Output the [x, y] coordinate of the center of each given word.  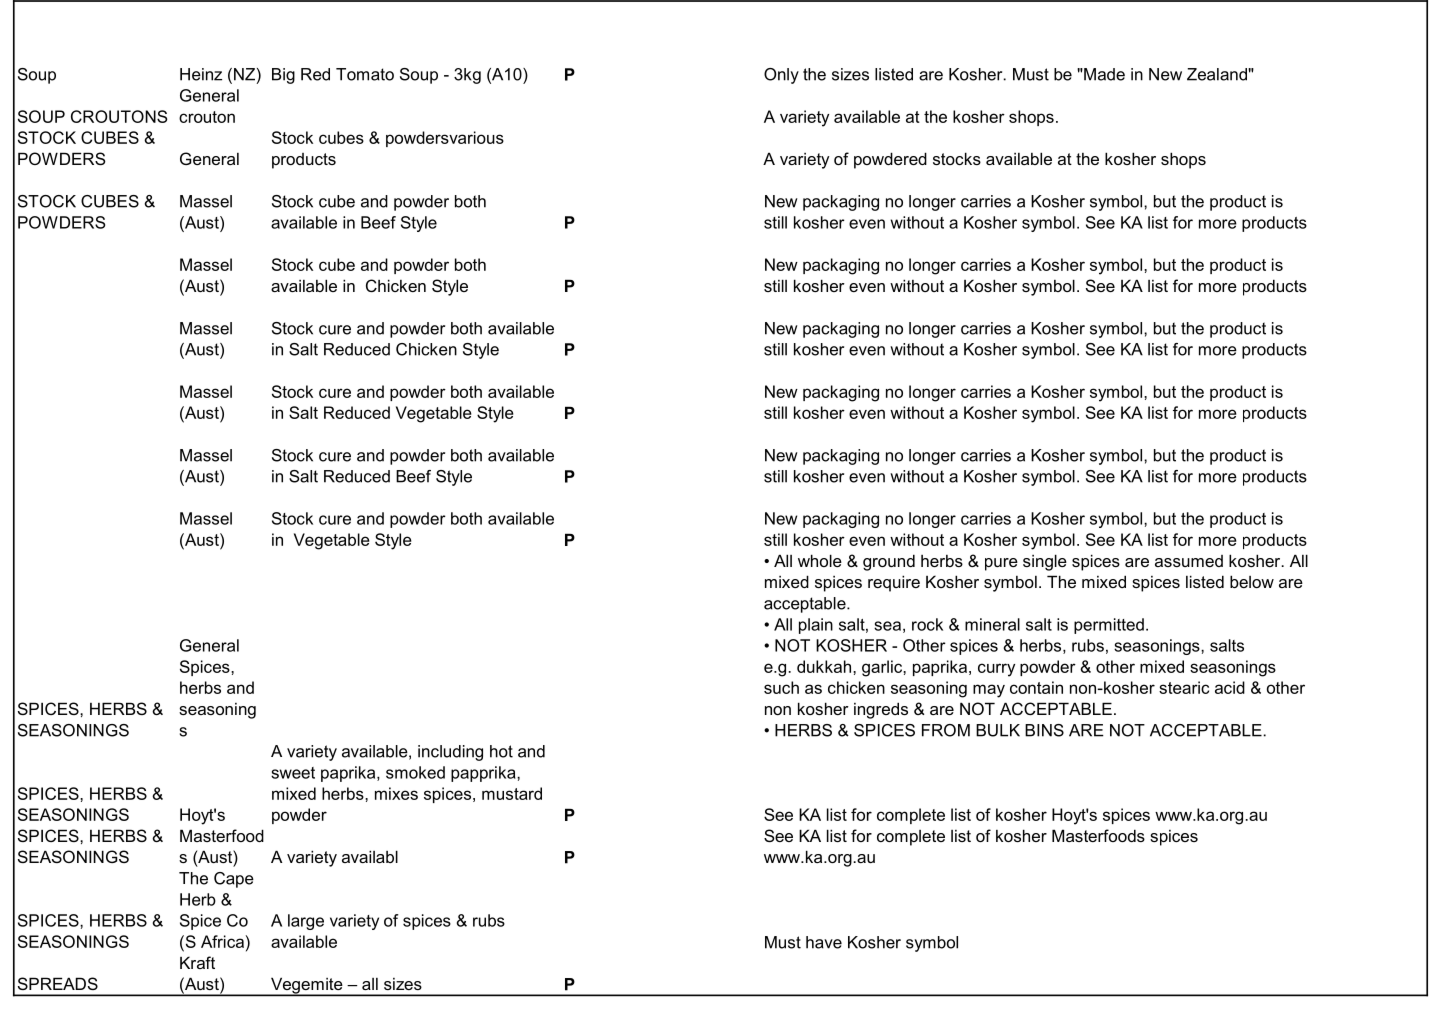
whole [820, 560]
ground [889, 562]
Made [1103, 74]
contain [1036, 687]
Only [781, 76]
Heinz [201, 74]
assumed [1189, 561]
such [781, 687]
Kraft [197, 962]
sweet [293, 773]
